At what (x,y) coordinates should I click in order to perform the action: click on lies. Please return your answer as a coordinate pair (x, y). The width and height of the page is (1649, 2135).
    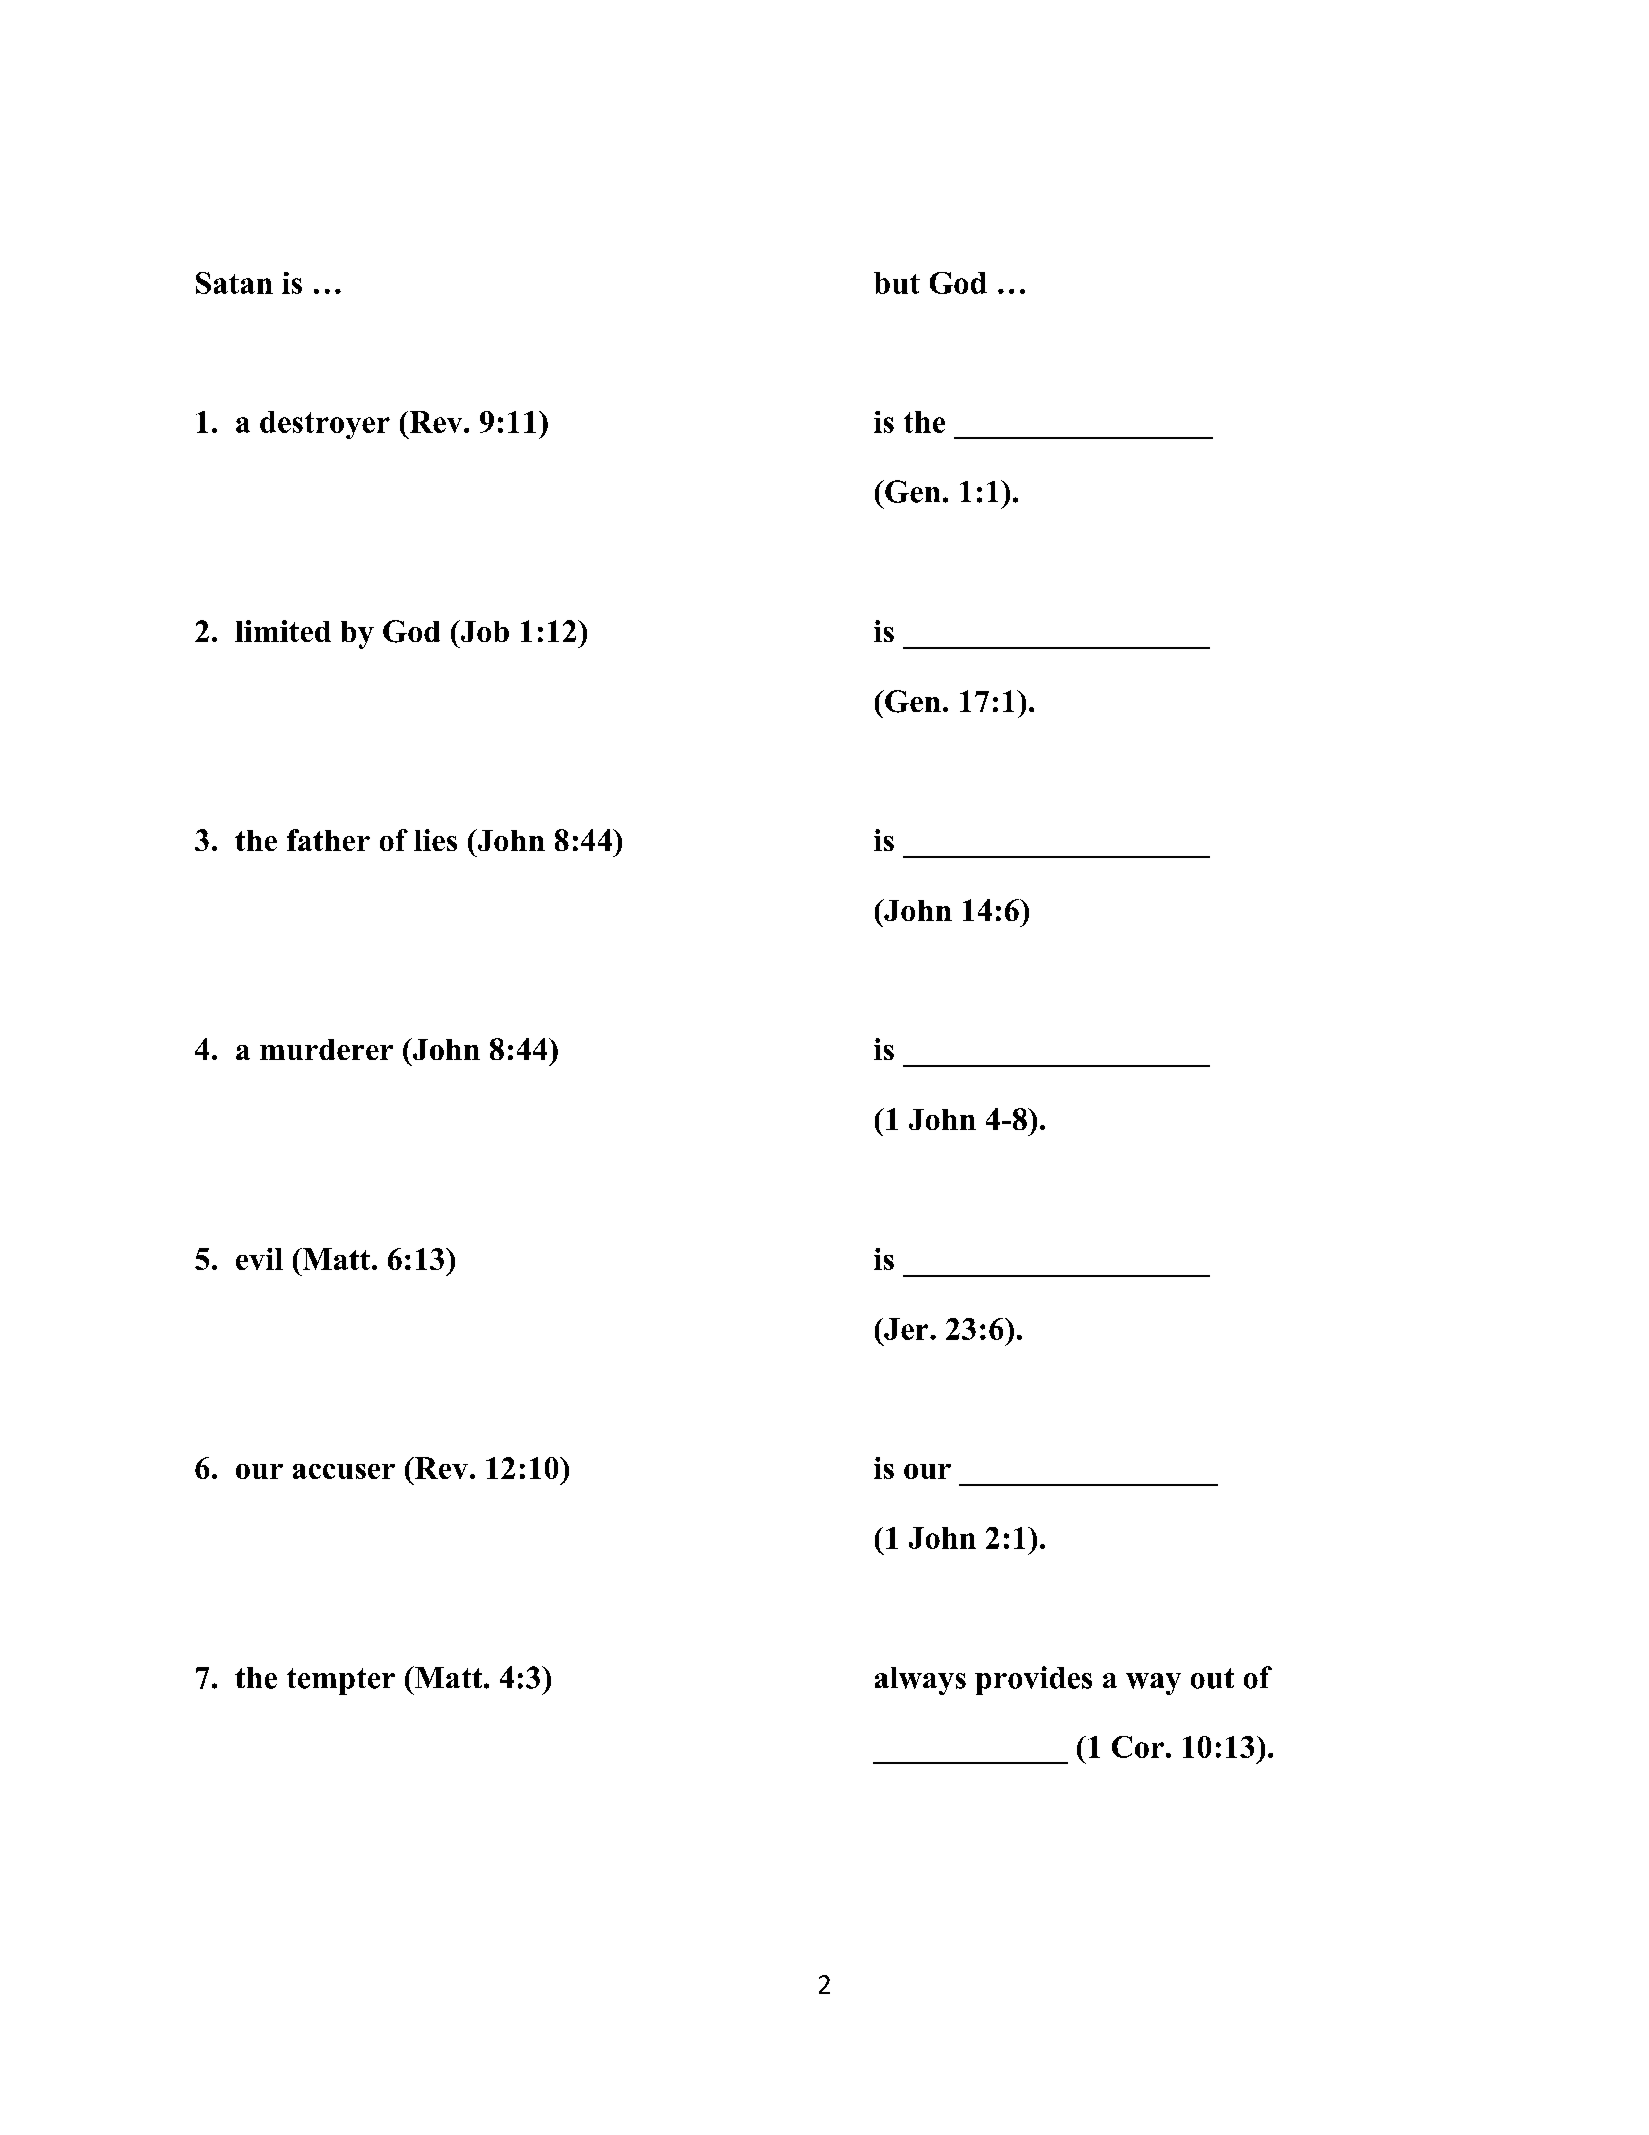
    Looking at the image, I should click on (435, 840).
